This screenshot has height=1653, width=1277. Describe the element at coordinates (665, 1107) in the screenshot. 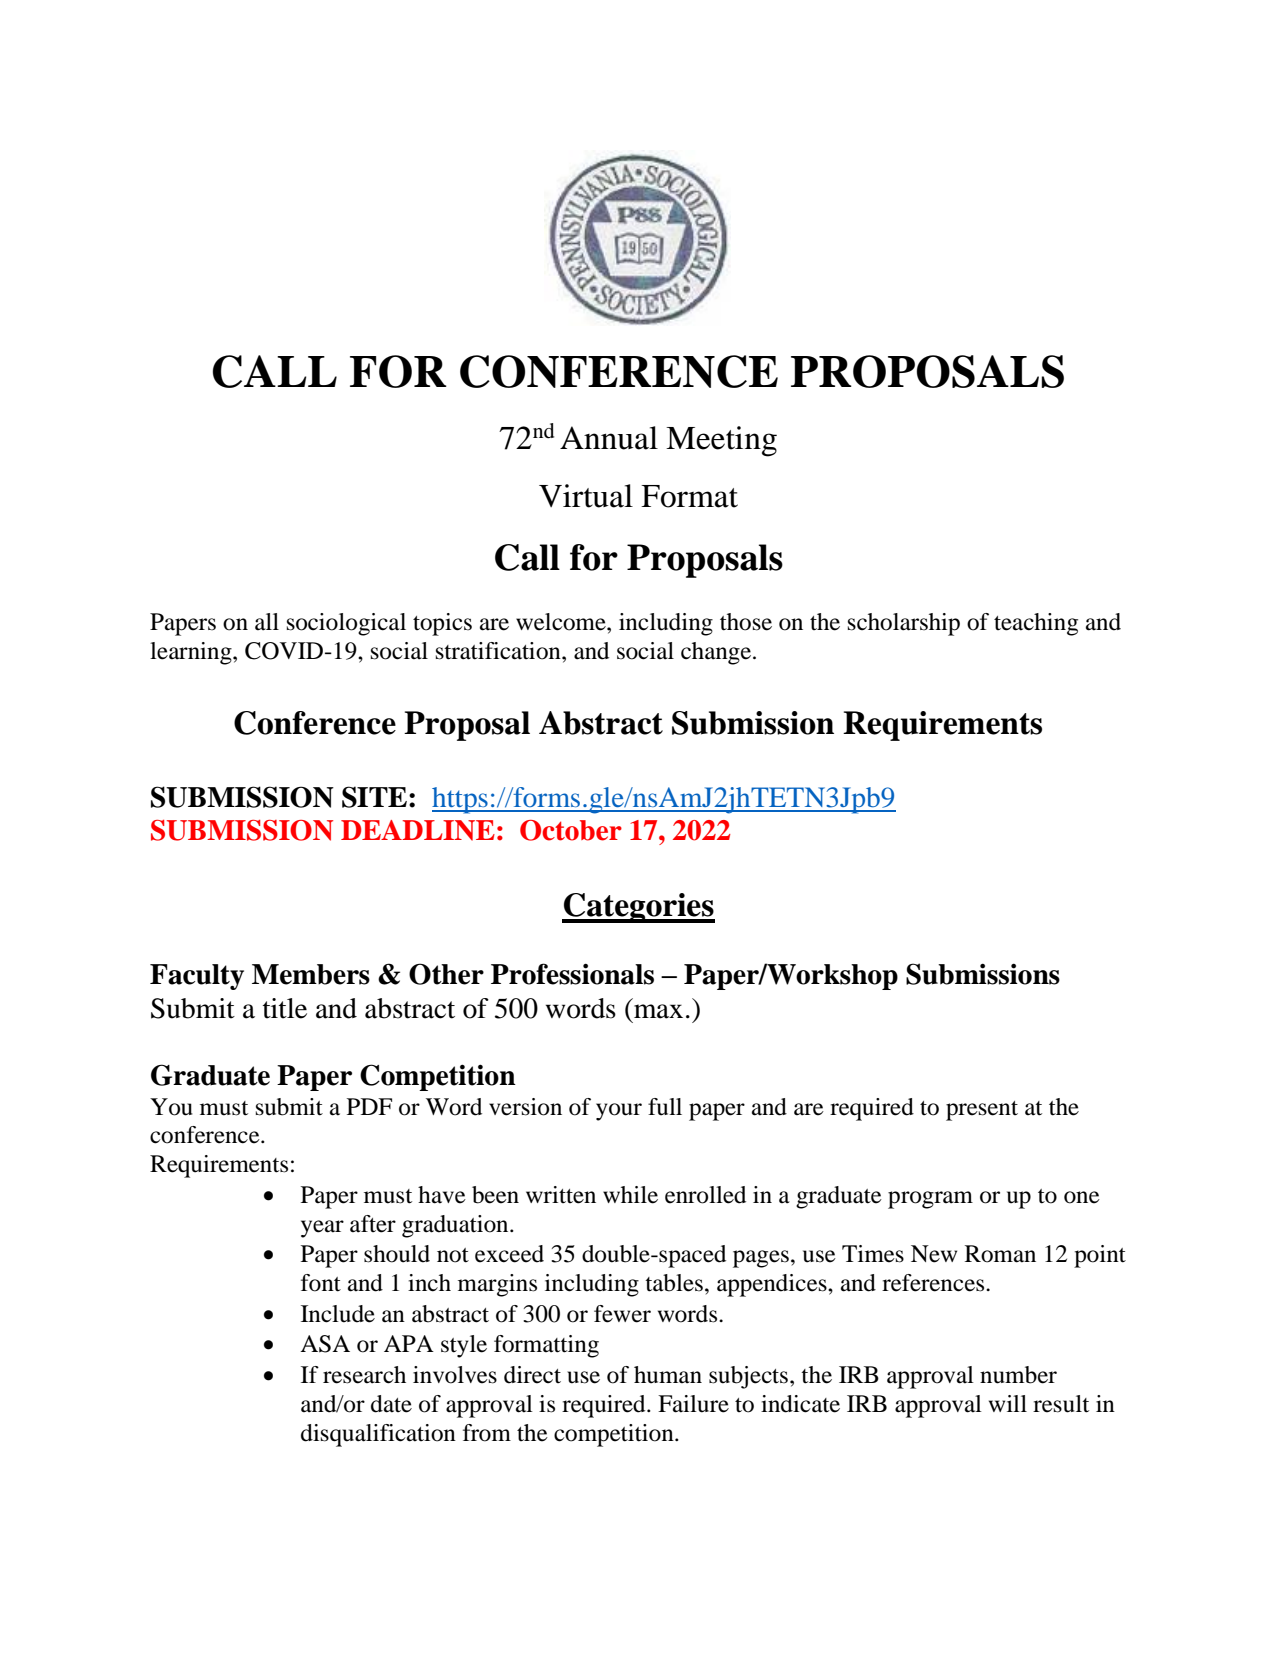

I see `full` at that location.
